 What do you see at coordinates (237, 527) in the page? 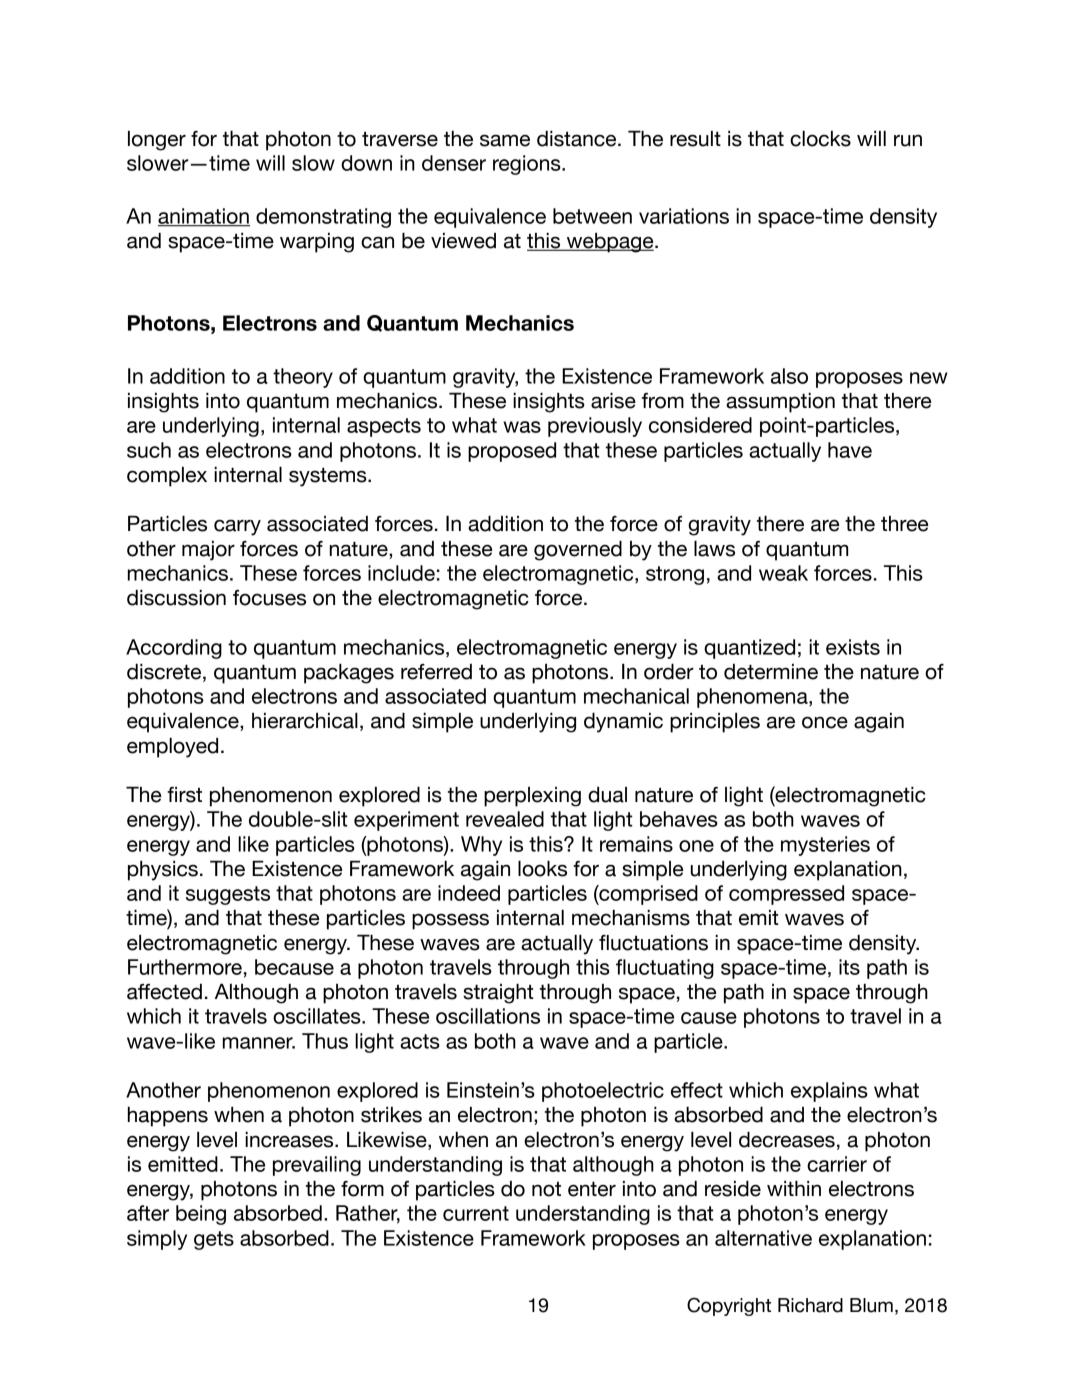
I see `carry` at bounding box center [237, 527].
